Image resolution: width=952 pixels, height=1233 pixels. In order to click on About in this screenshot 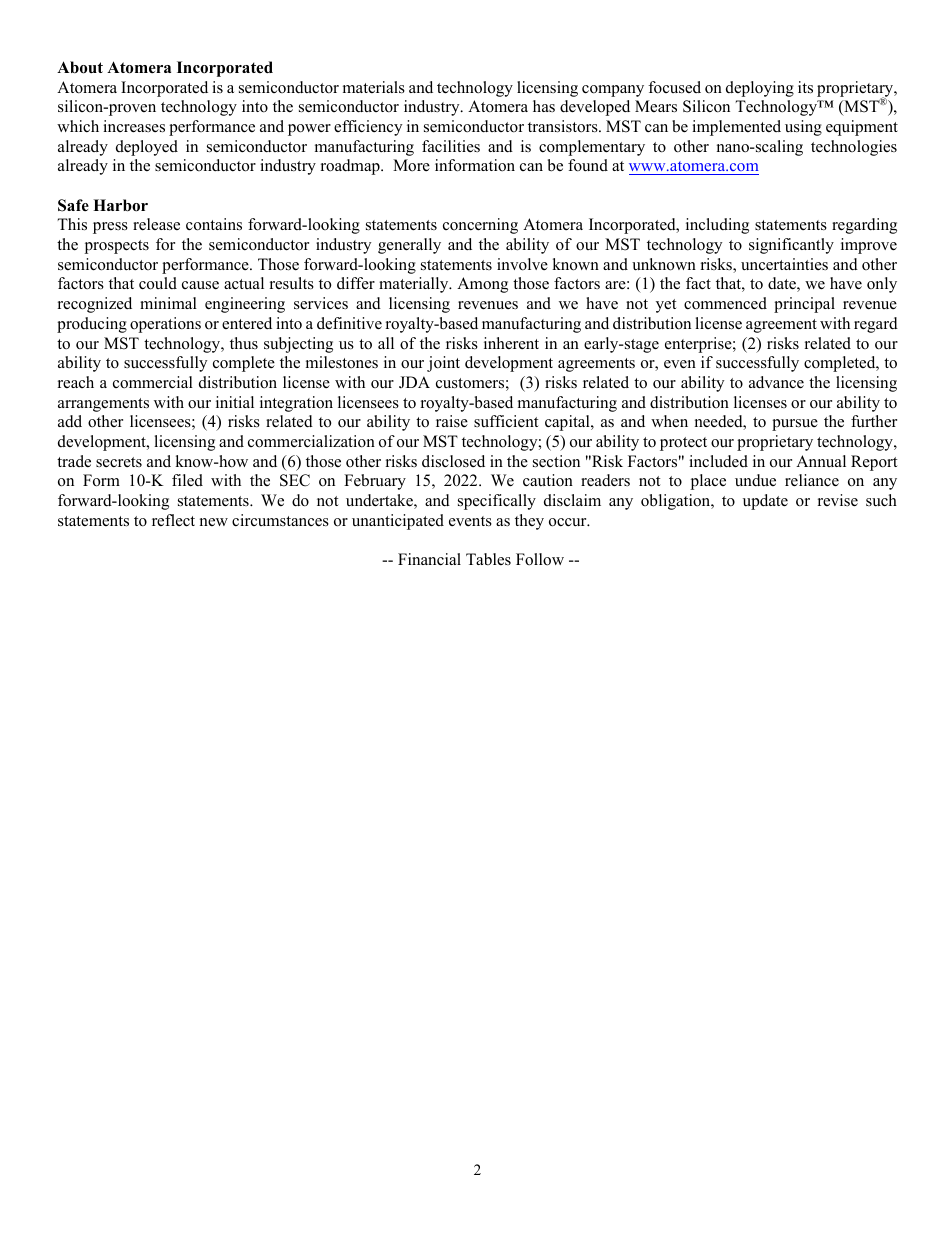, I will do `click(80, 67)`.
